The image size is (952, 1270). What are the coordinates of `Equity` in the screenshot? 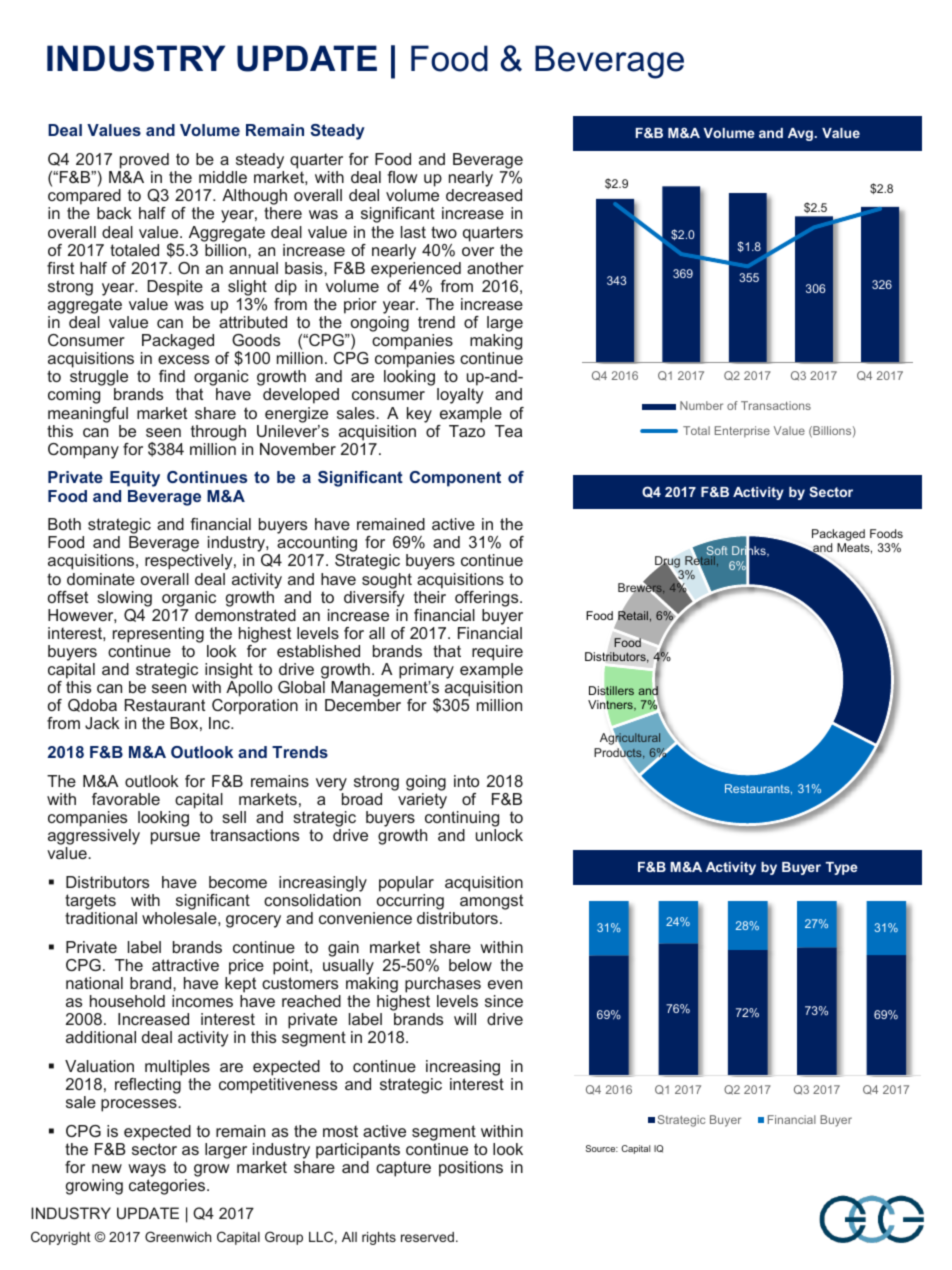 It's located at (135, 479).
